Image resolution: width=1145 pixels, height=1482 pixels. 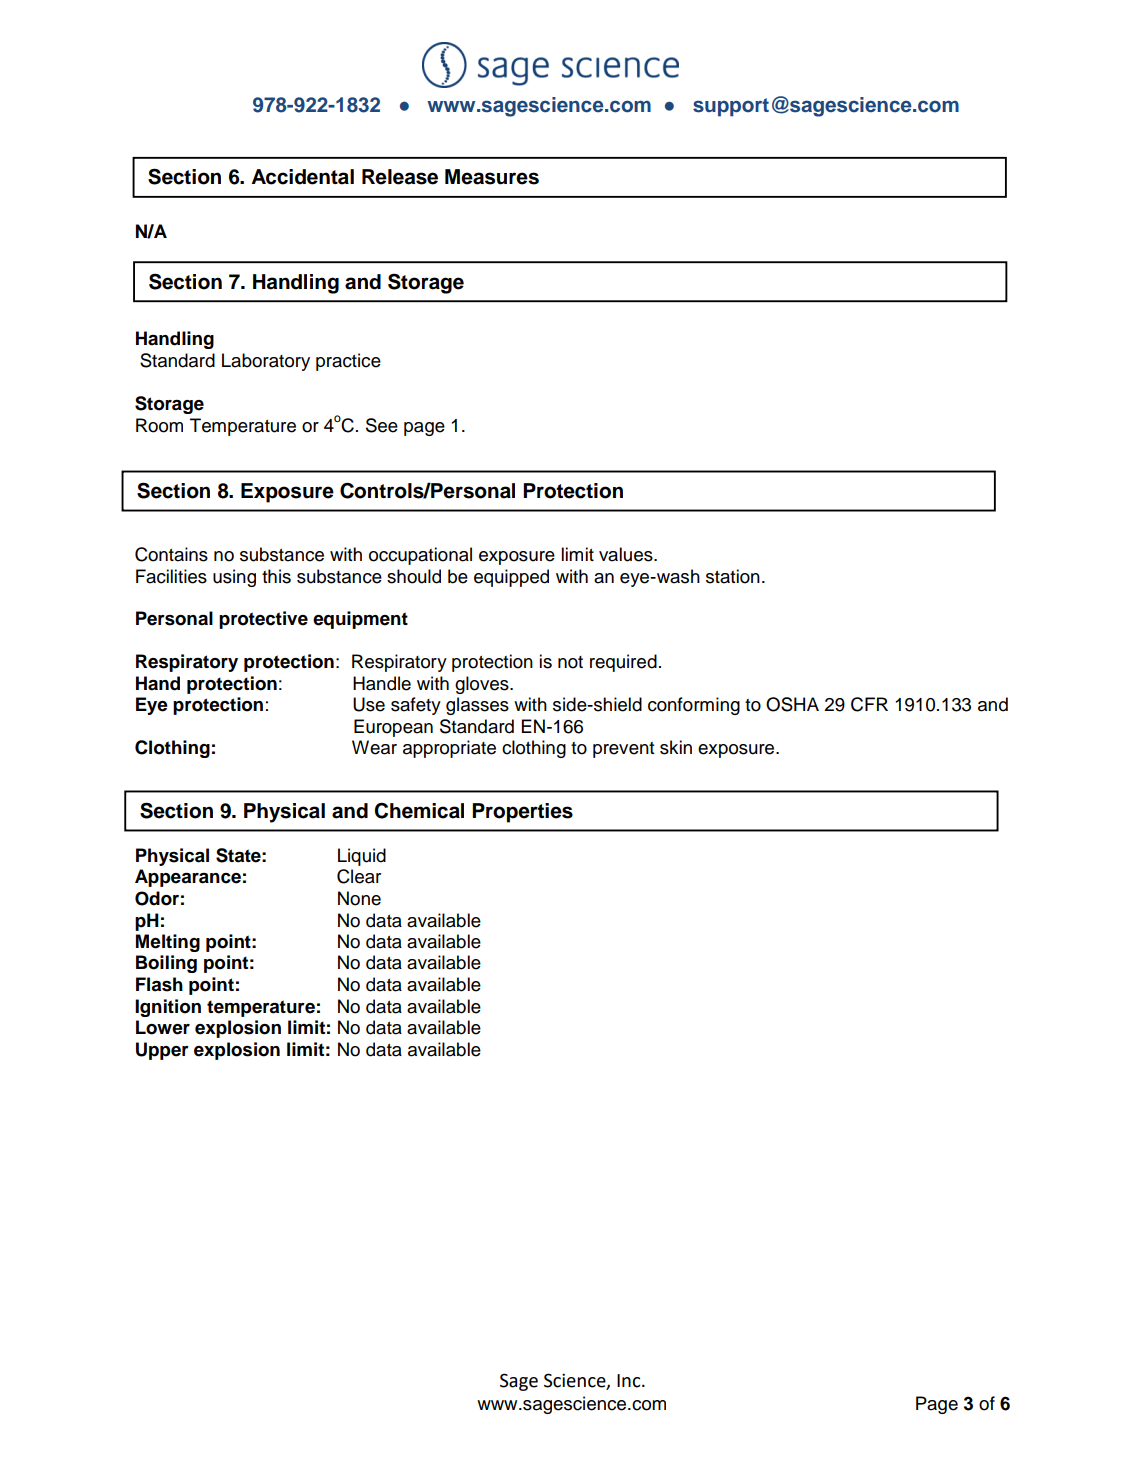 I want to click on Measures, so click(x=492, y=177).
